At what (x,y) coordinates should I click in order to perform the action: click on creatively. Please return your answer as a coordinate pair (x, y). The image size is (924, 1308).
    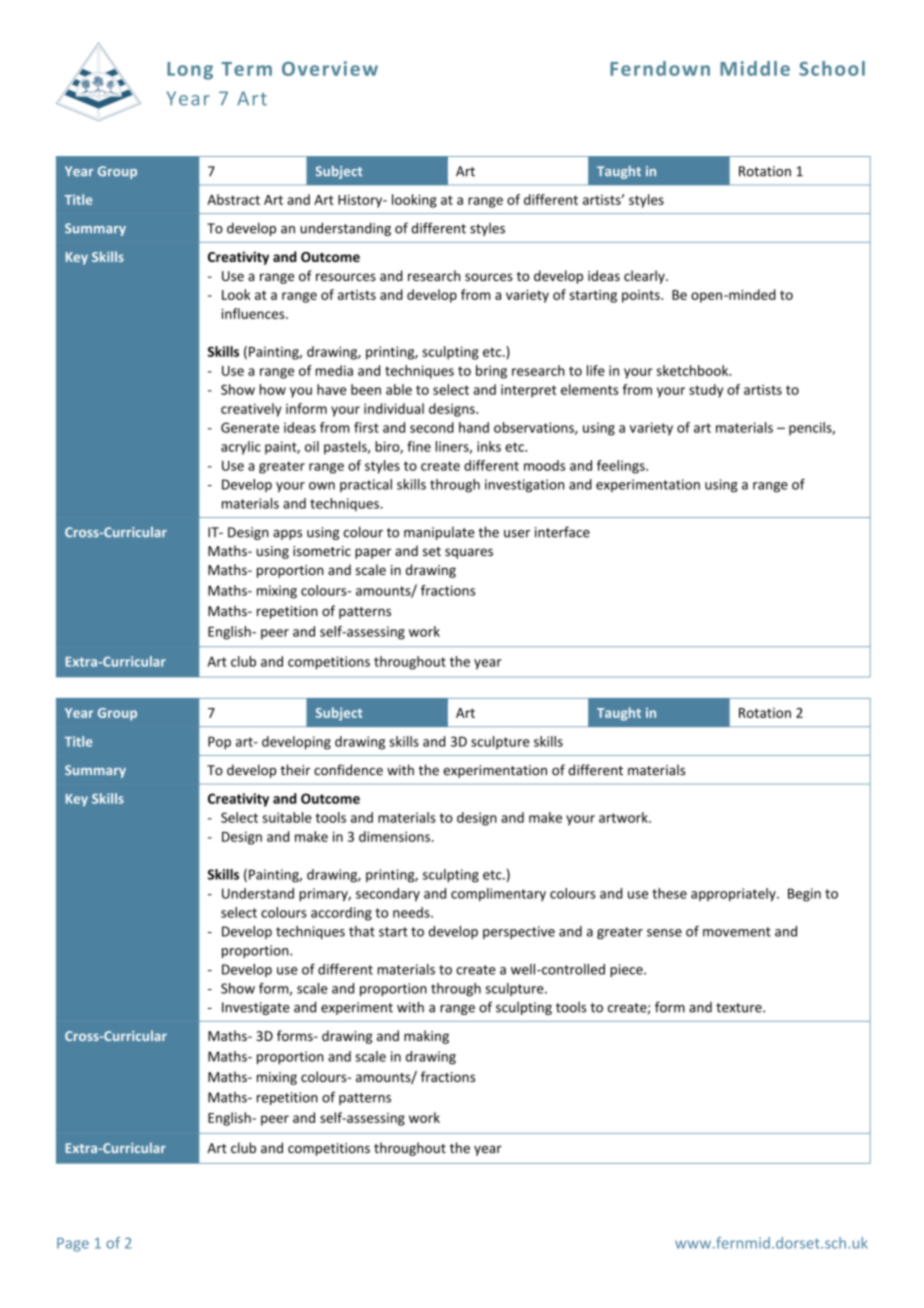
    Looking at the image, I should click on (251, 410).
